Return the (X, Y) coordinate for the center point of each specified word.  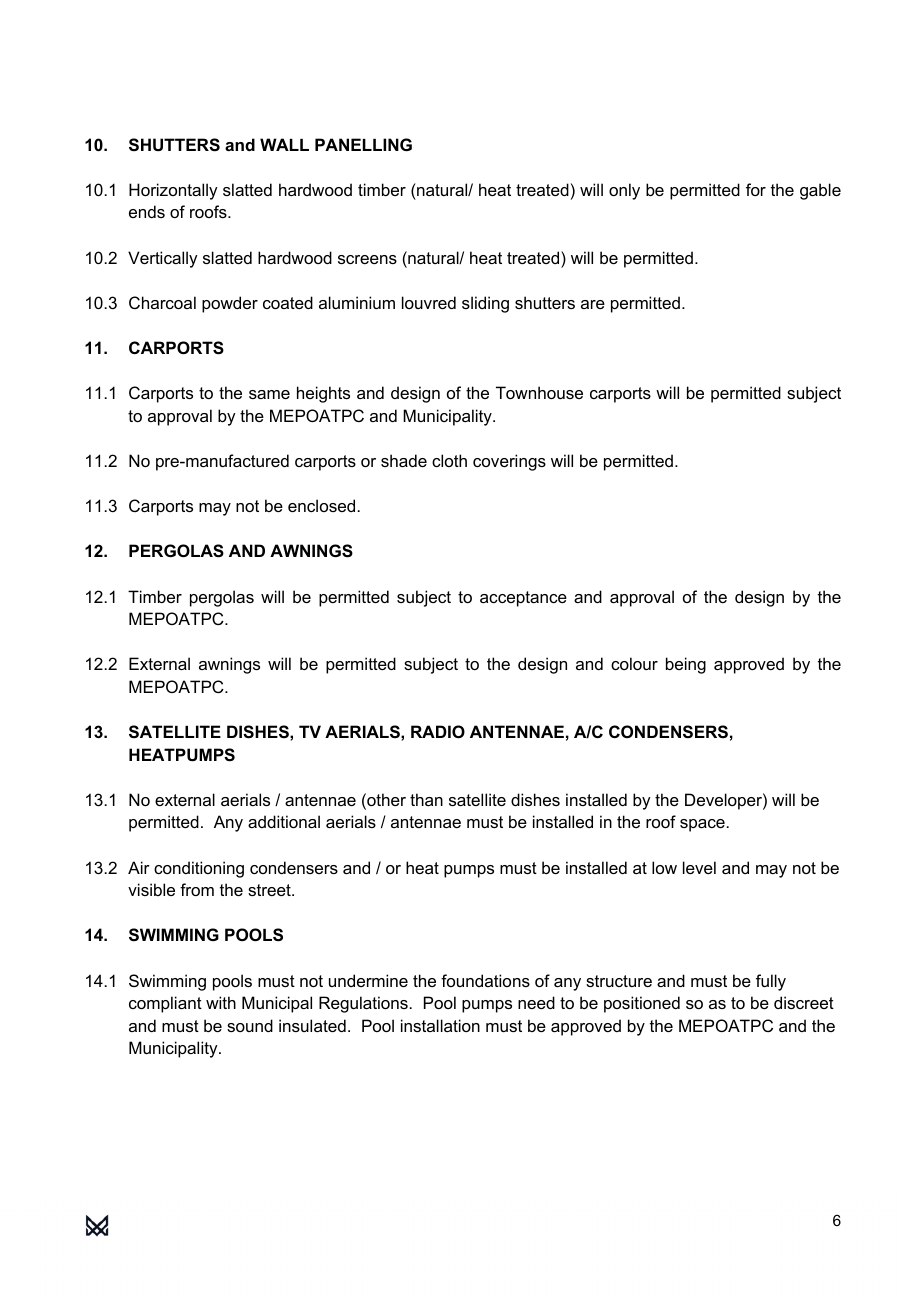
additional (284, 821)
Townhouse (539, 392)
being (686, 665)
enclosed (321, 505)
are (593, 304)
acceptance (523, 599)
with (221, 1002)
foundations (485, 980)
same (269, 394)
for (756, 189)
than (426, 799)
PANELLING (363, 144)
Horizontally (173, 191)
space (702, 825)
